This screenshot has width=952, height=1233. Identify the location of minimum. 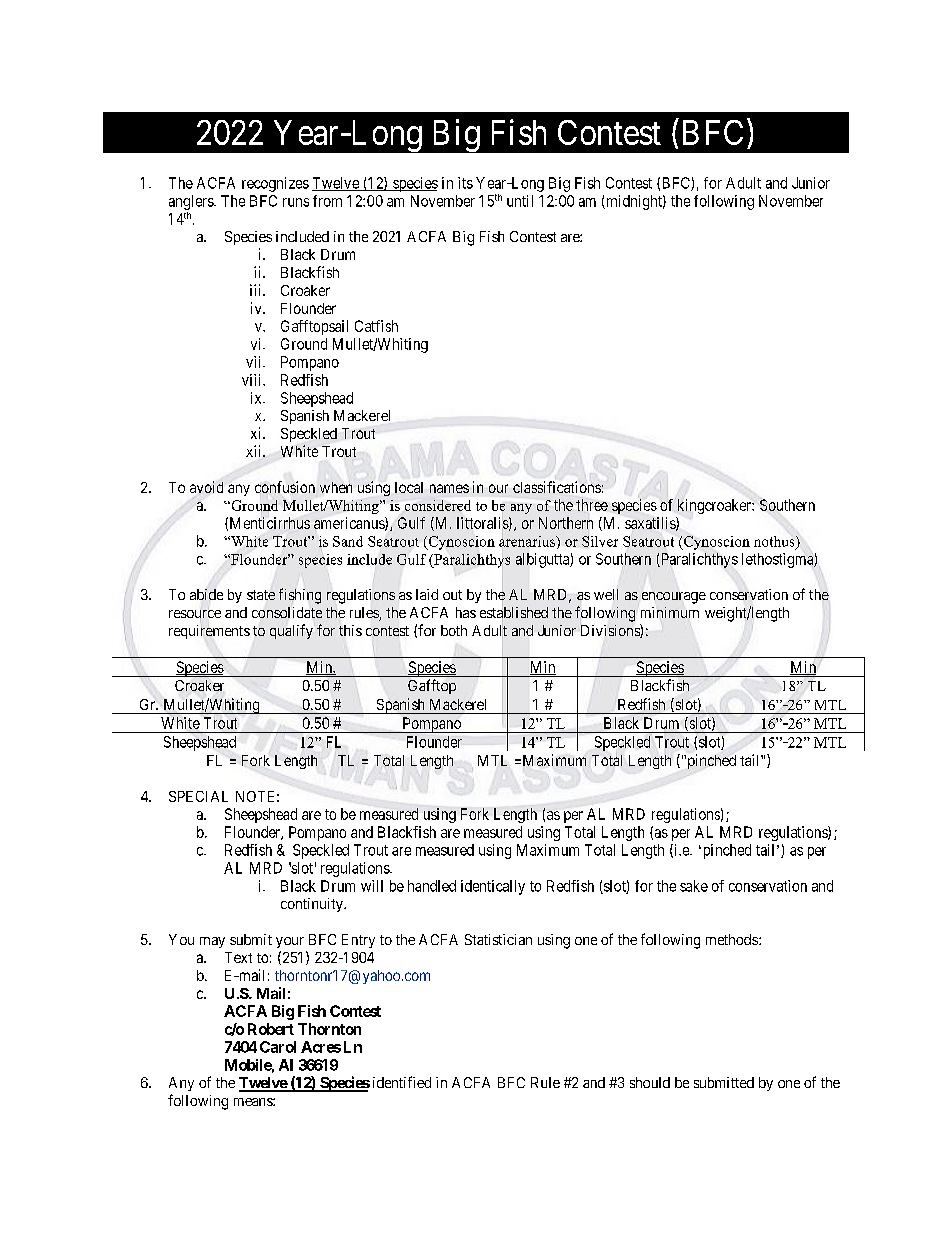
(670, 612).
